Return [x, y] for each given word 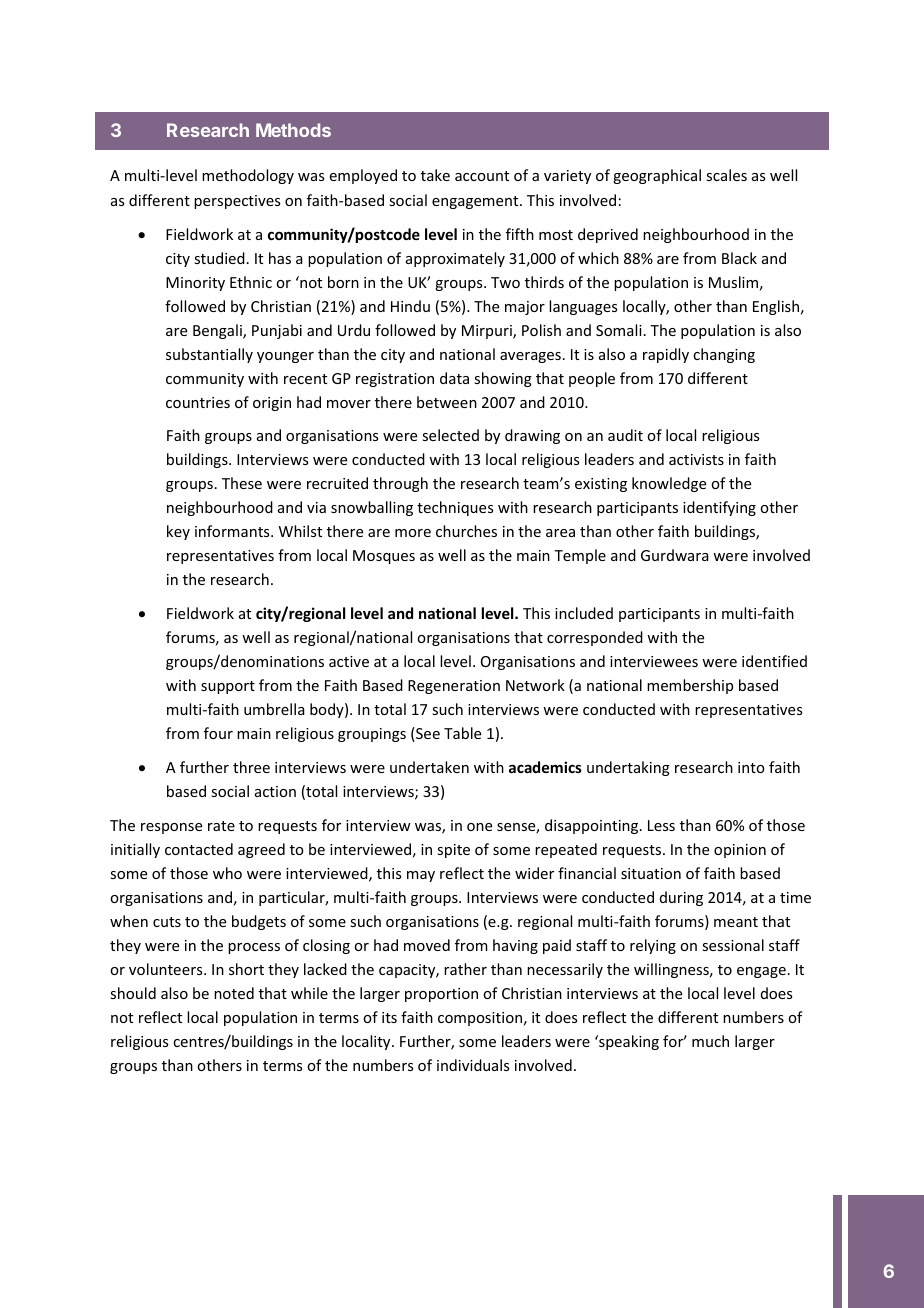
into [751, 767]
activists [696, 459]
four [218, 733]
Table [462, 733]
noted [234, 993]
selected [450, 435]
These [242, 483]
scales [726, 175]
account [482, 176]
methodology [248, 176]
